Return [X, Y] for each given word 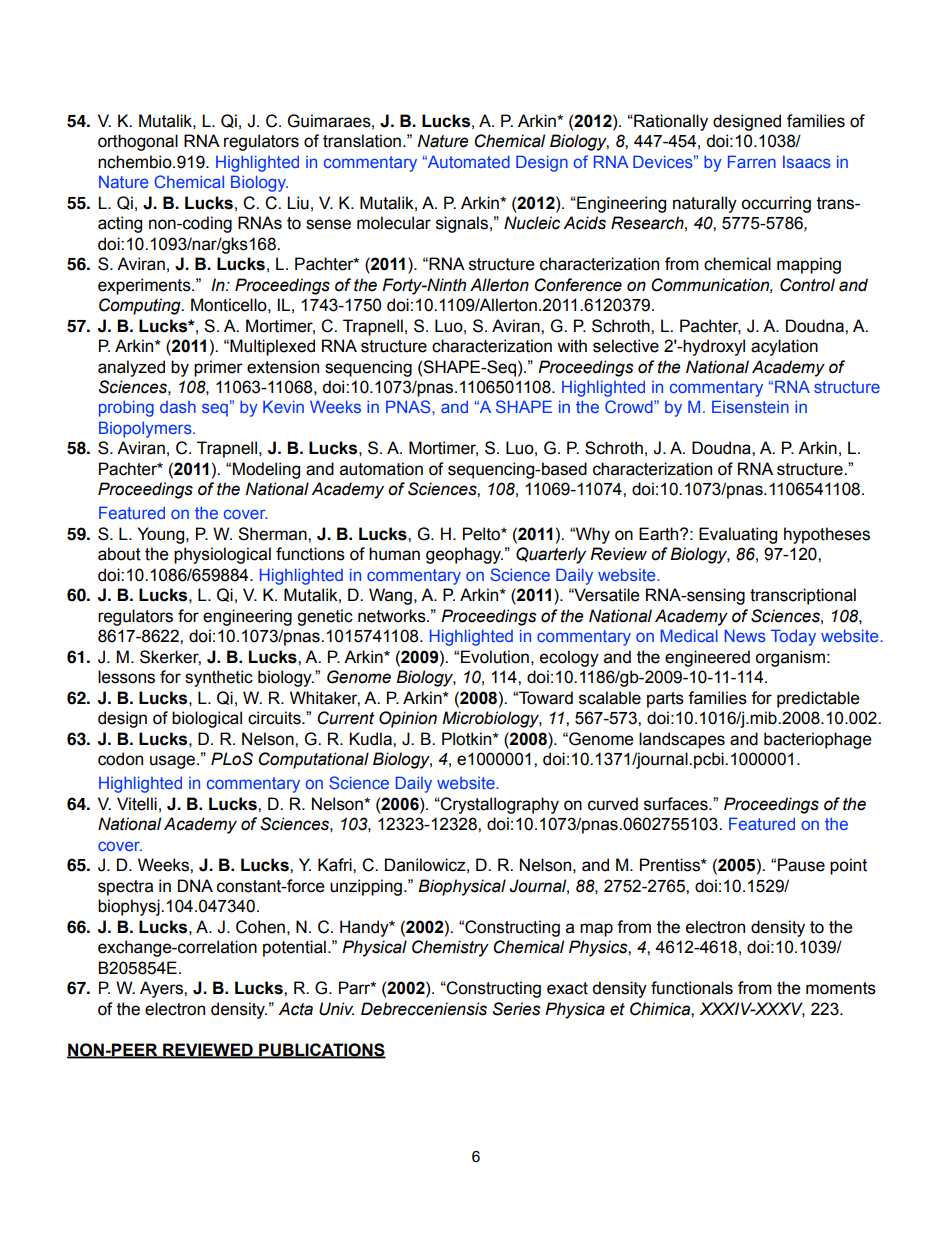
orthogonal [138, 142]
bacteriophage [818, 740]
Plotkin [468, 739]
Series [517, 1009]
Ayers [162, 989]
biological [207, 719]
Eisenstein [750, 406]
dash [178, 407]
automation [381, 469]
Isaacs [807, 162]
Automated [467, 161]
